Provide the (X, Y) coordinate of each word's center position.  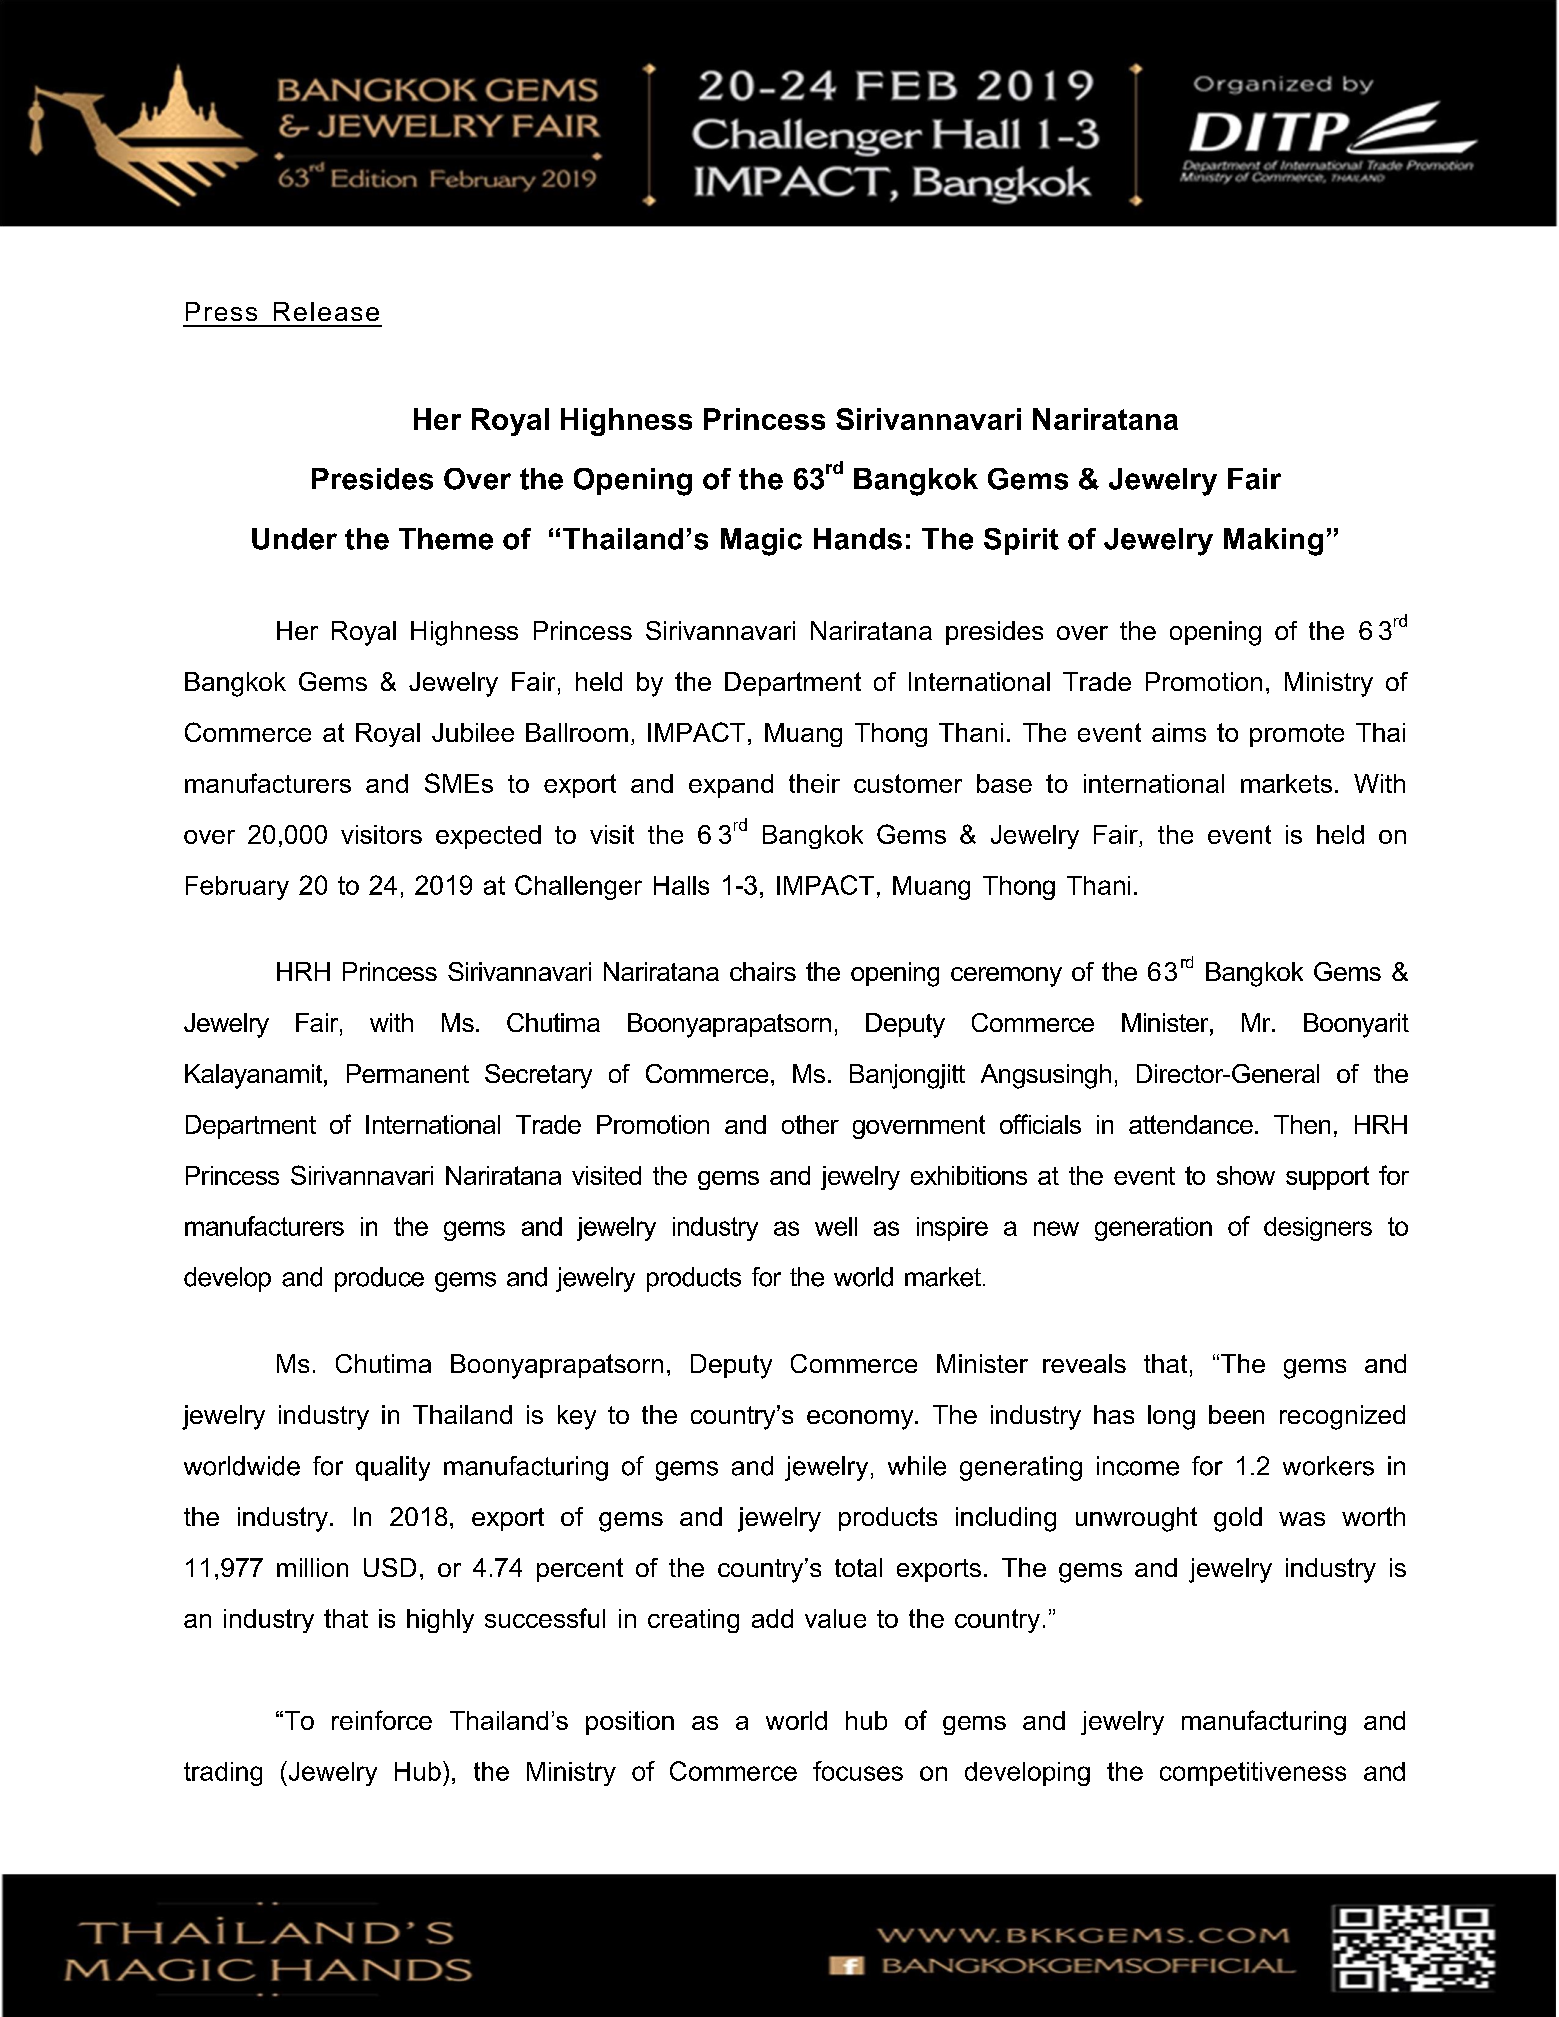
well (836, 1226)
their (814, 783)
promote (1297, 735)
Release (326, 311)
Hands (858, 539)
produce (379, 1279)
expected (488, 837)
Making (1273, 542)
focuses (858, 1771)
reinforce (382, 1720)
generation (1153, 1229)
